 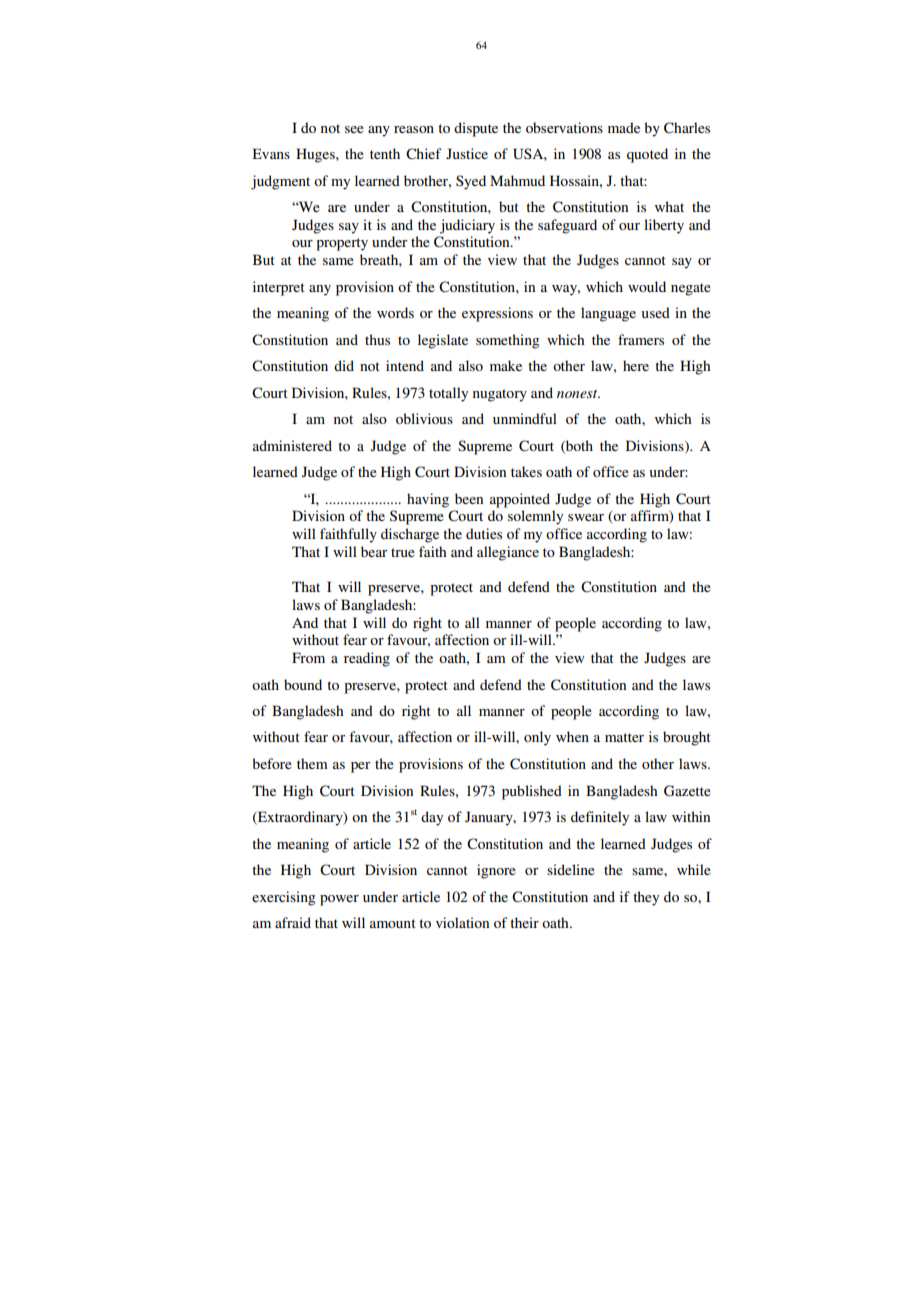 I want to click on see, so click(x=354, y=129).
